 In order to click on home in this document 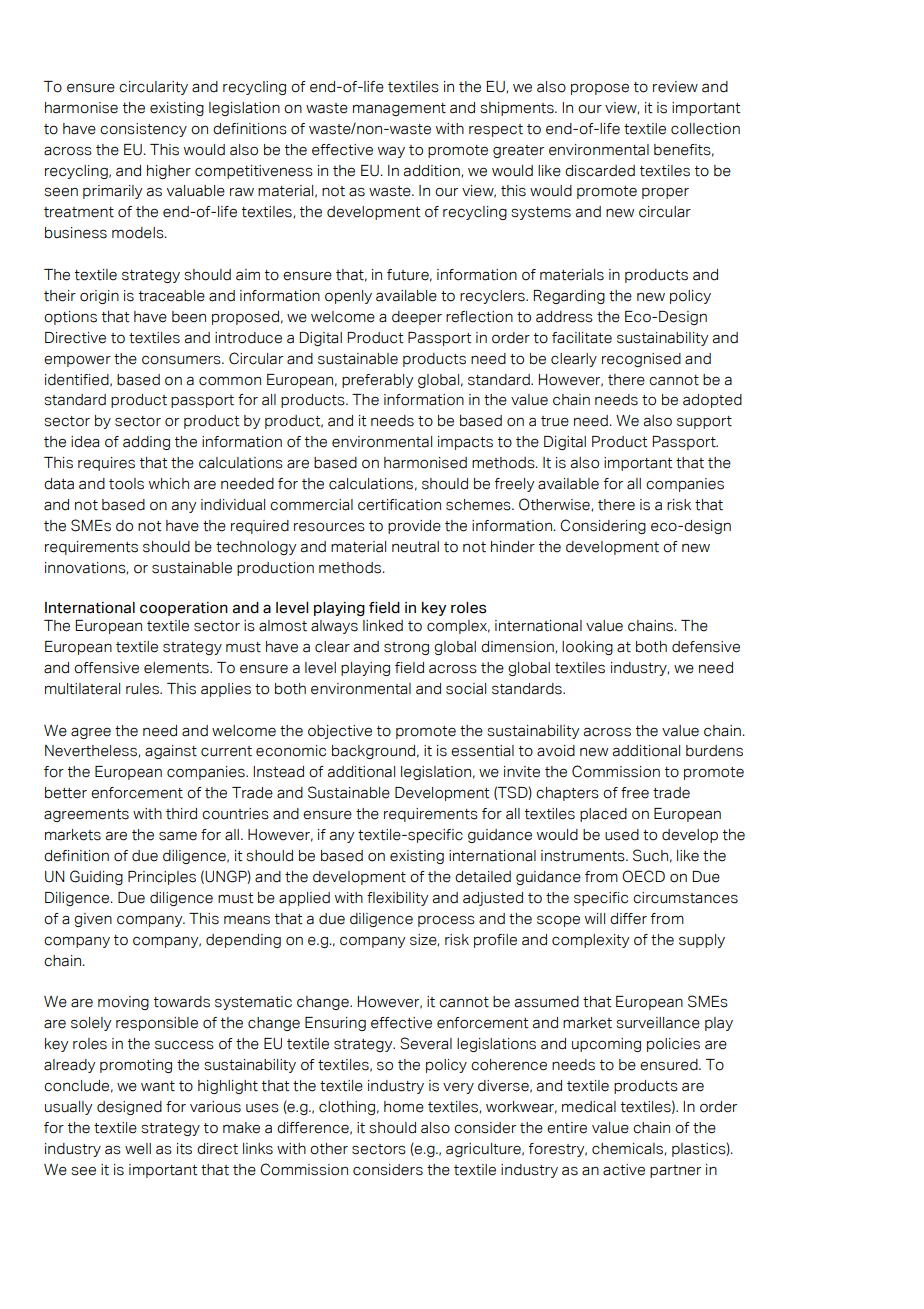, I will do `click(404, 1107)`.
